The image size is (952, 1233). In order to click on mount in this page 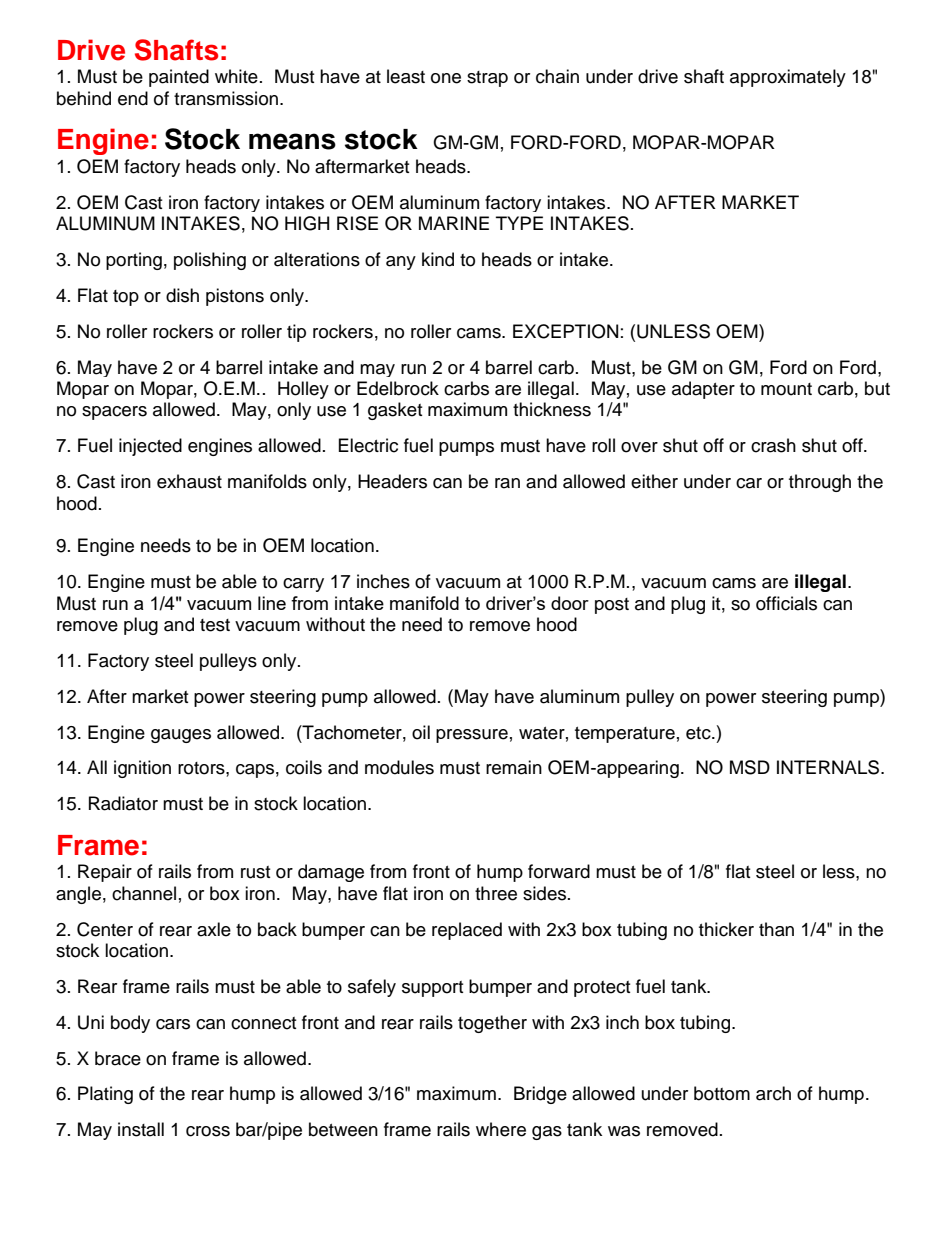, I will do `click(786, 389)`.
